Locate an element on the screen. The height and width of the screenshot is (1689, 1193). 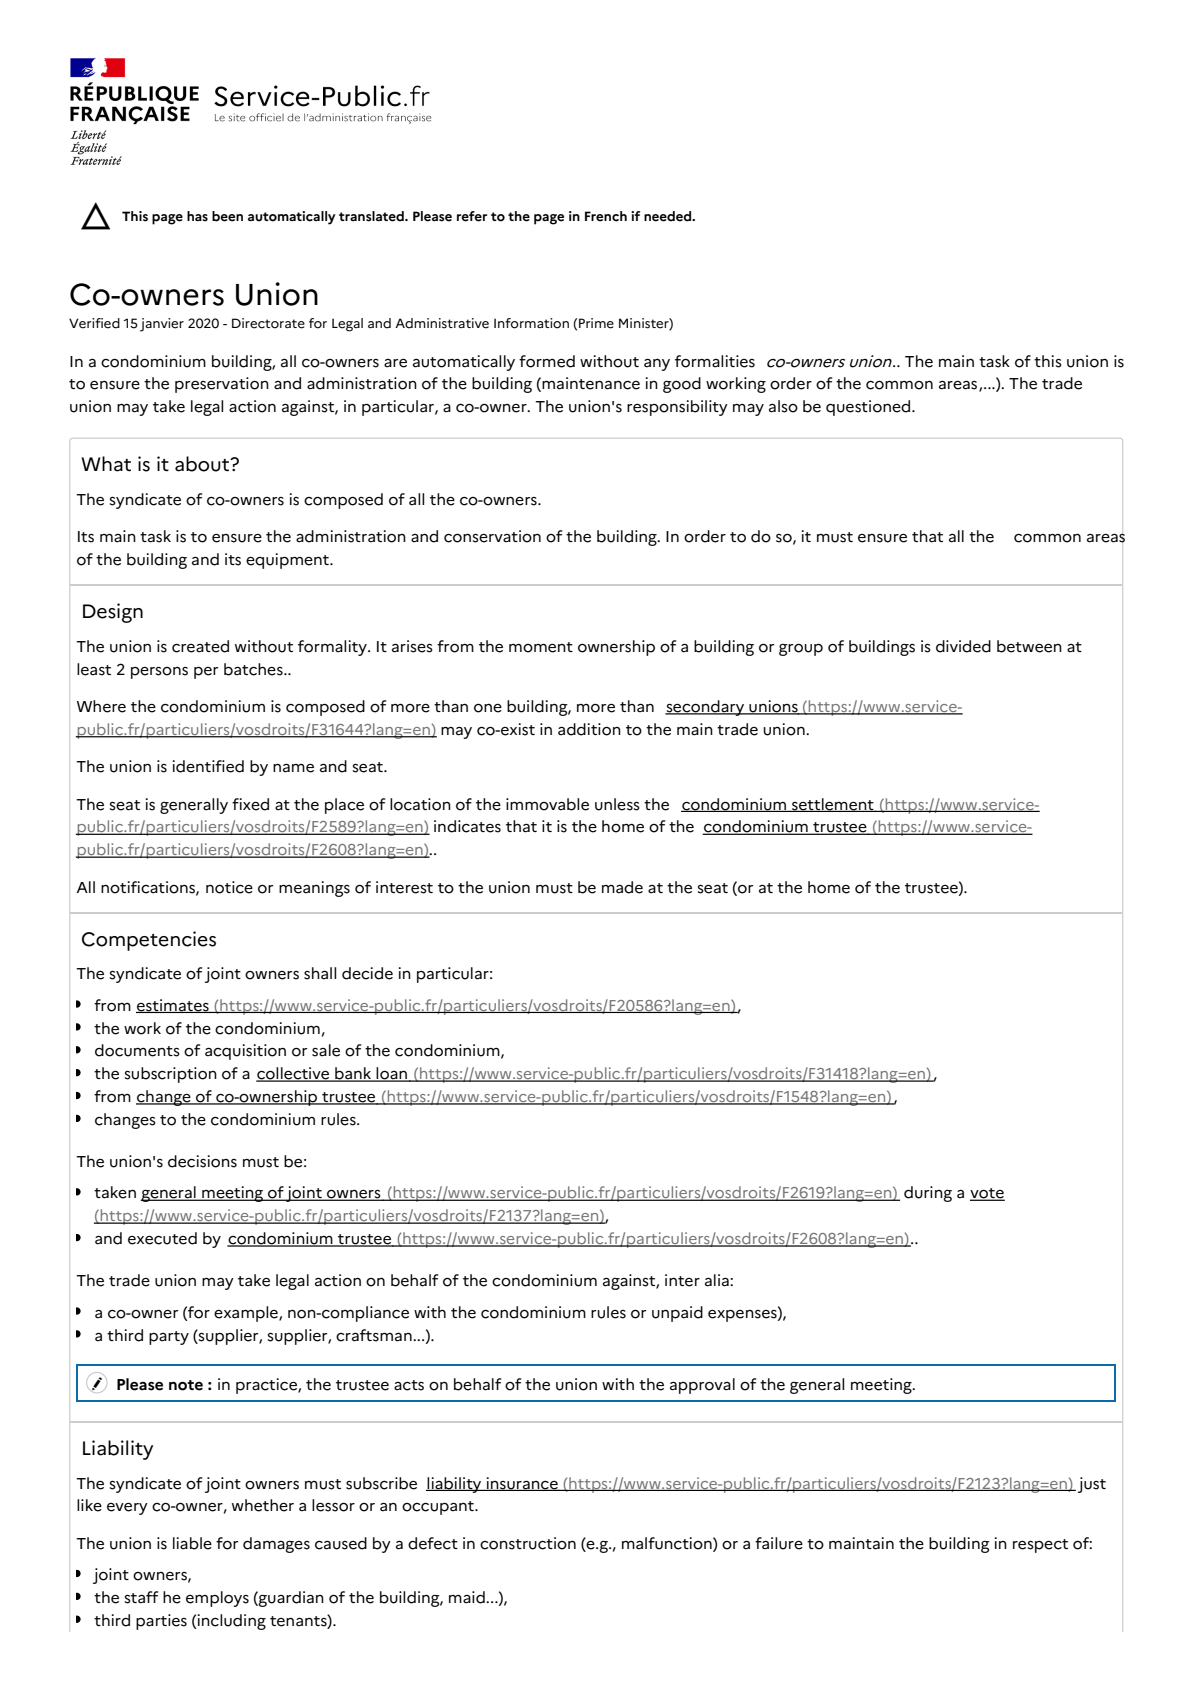
employs is located at coordinates (217, 1599).
